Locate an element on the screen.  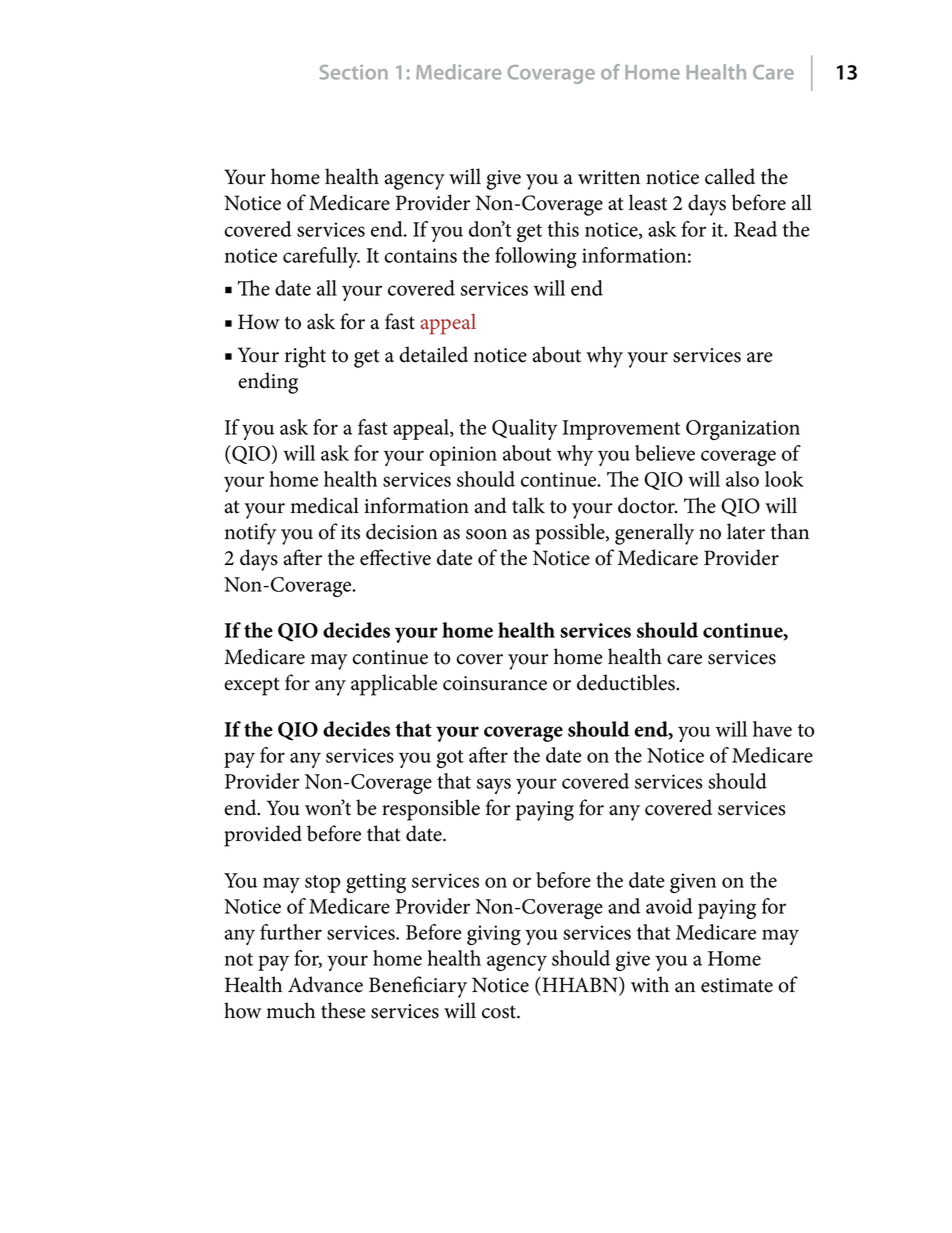
written is located at coordinates (609, 177).
